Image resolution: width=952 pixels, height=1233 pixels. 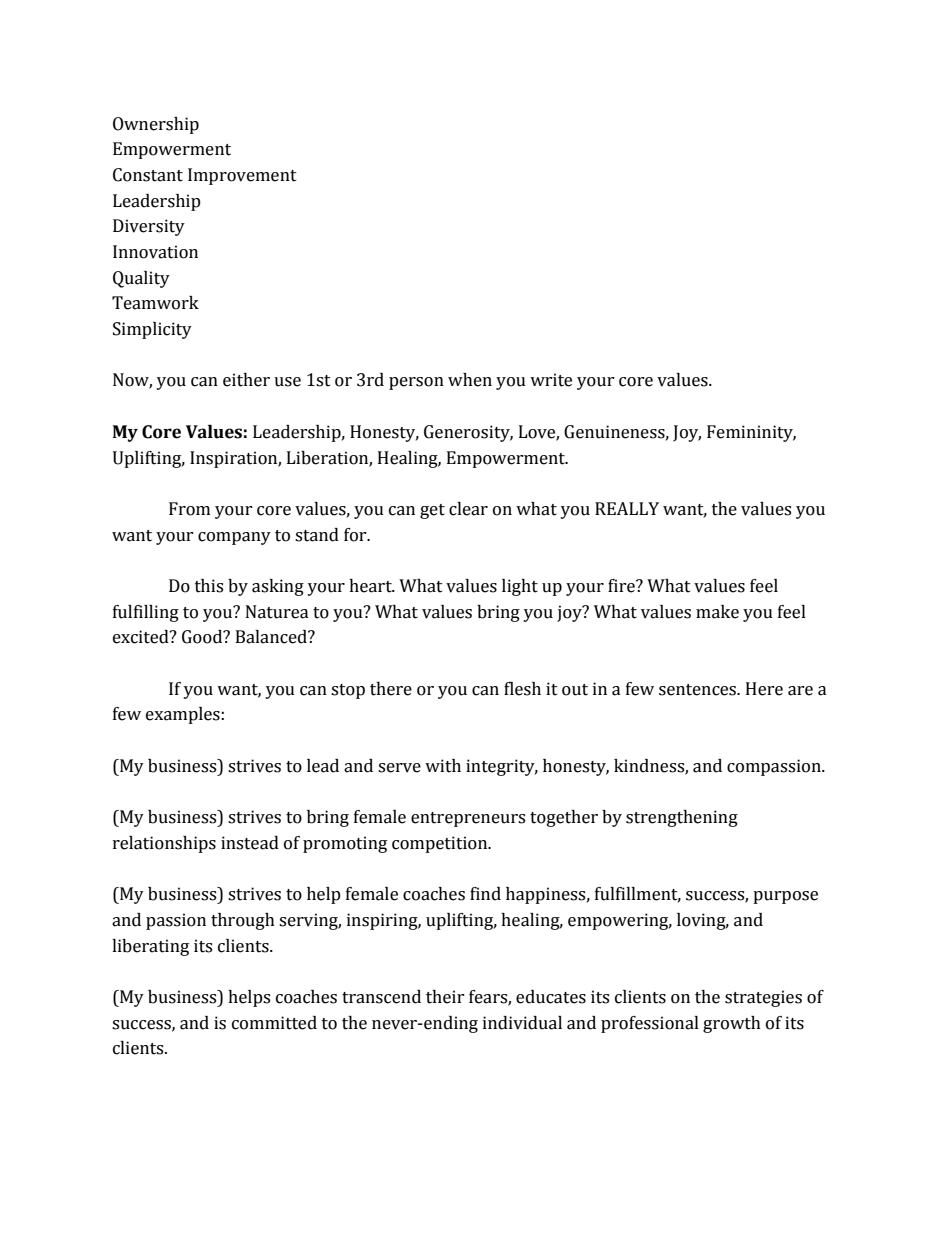 I want to click on Balanced, so click(x=272, y=637).
